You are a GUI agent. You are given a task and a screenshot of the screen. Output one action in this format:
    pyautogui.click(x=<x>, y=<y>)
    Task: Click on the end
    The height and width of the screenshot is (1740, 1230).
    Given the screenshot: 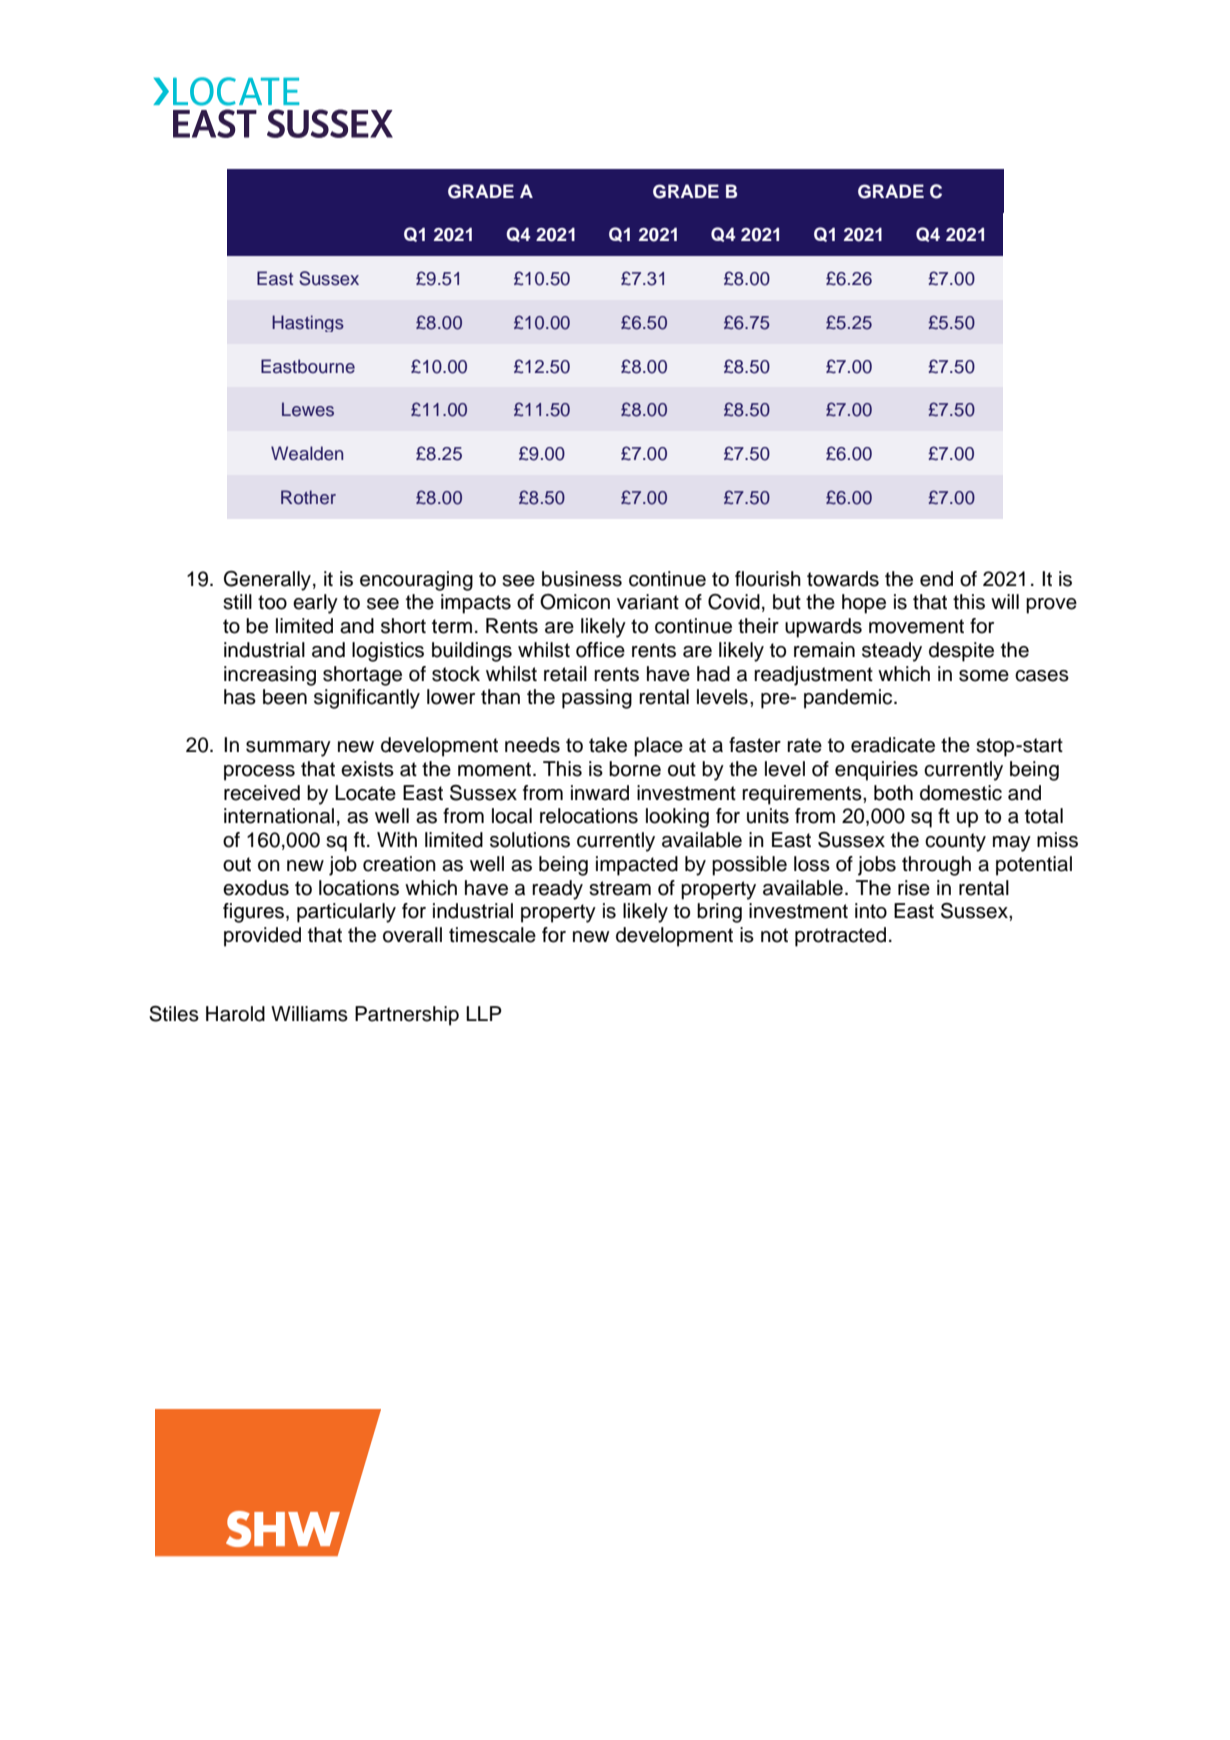 What is the action you would take?
    pyautogui.click(x=936, y=579)
